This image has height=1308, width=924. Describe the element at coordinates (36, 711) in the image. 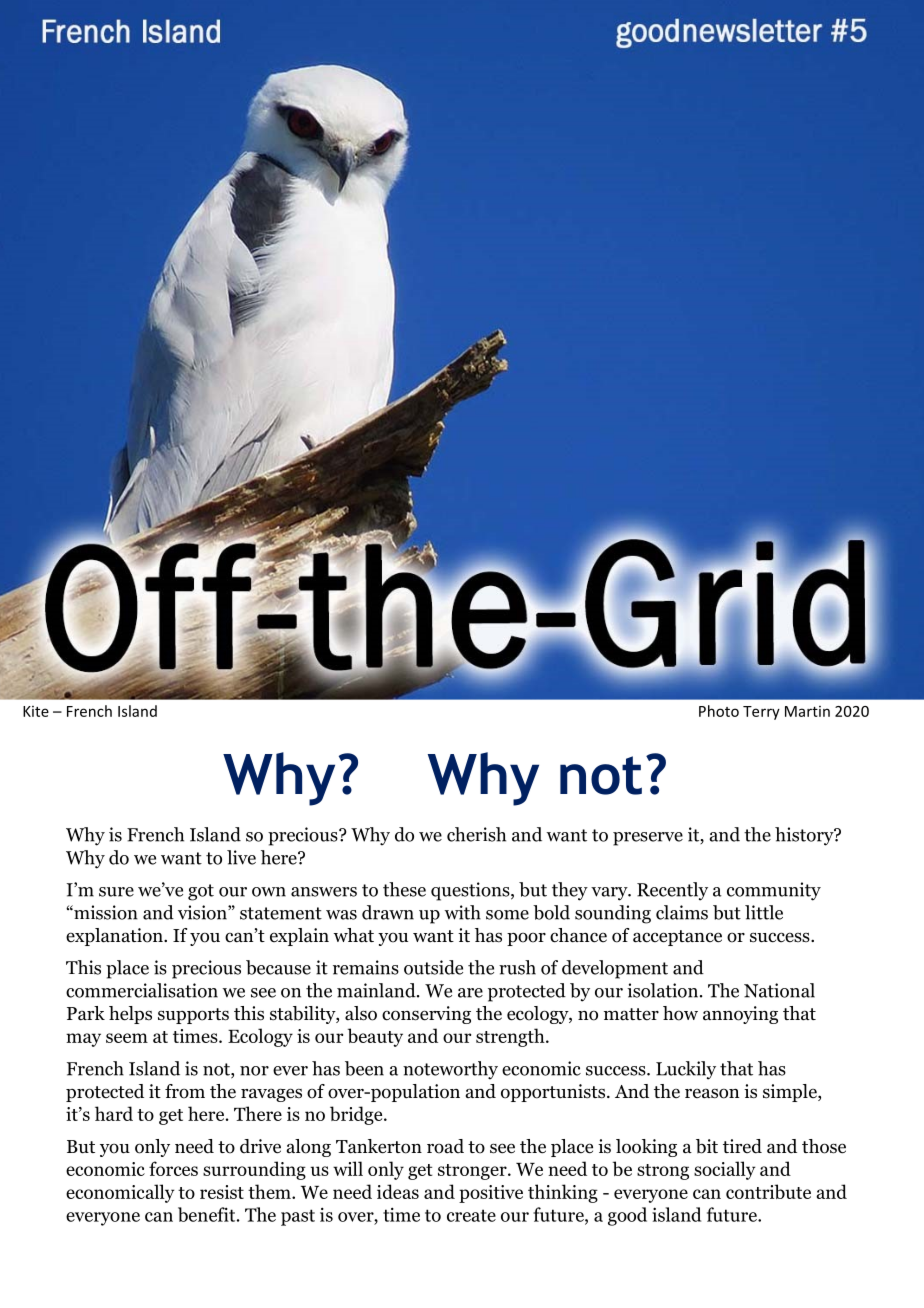

I see `Kite` at that location.
